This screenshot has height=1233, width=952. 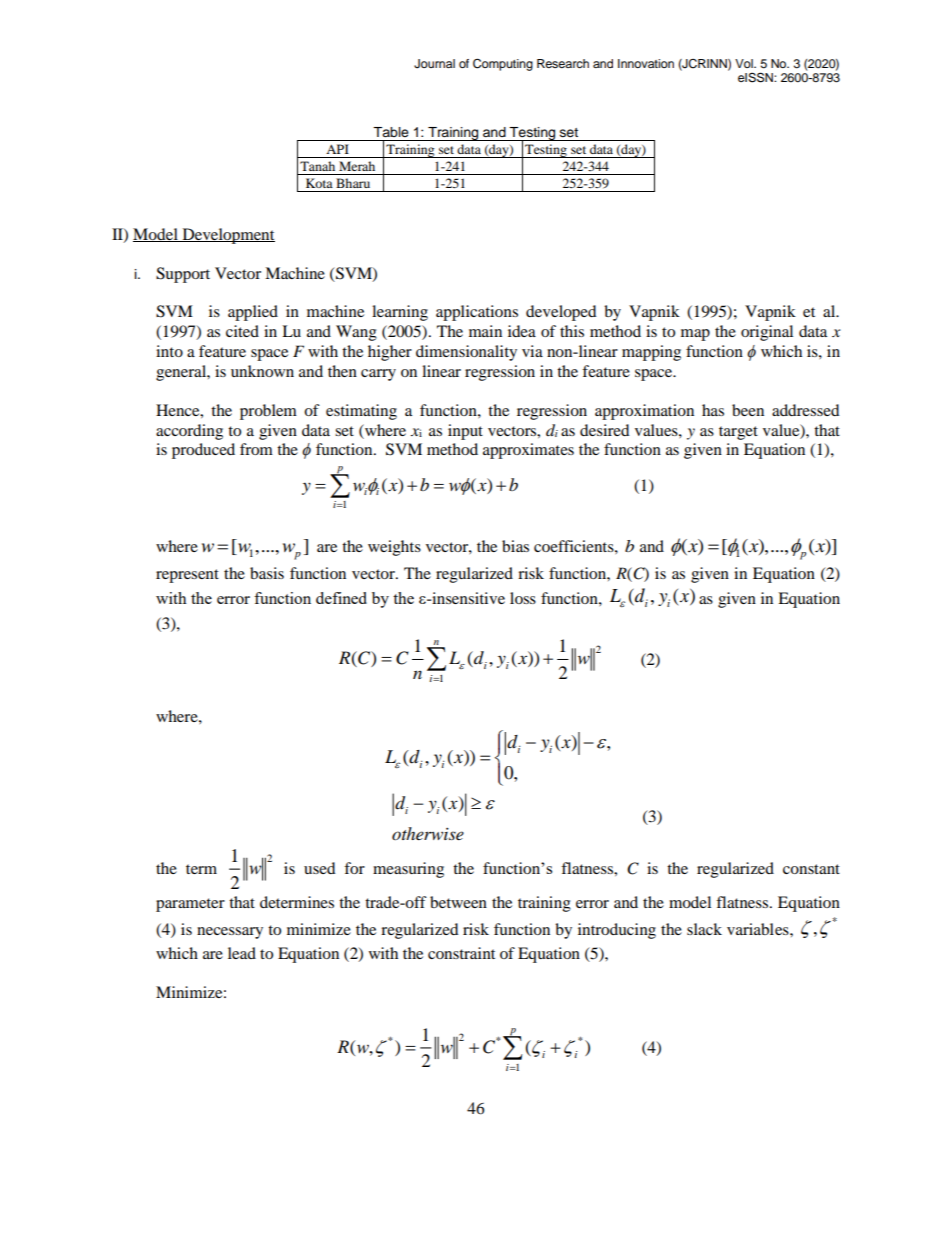 What do you see at coordinates (503, 64) in the screenshot?
I see `Computing` at bounding box center [503, 64].
